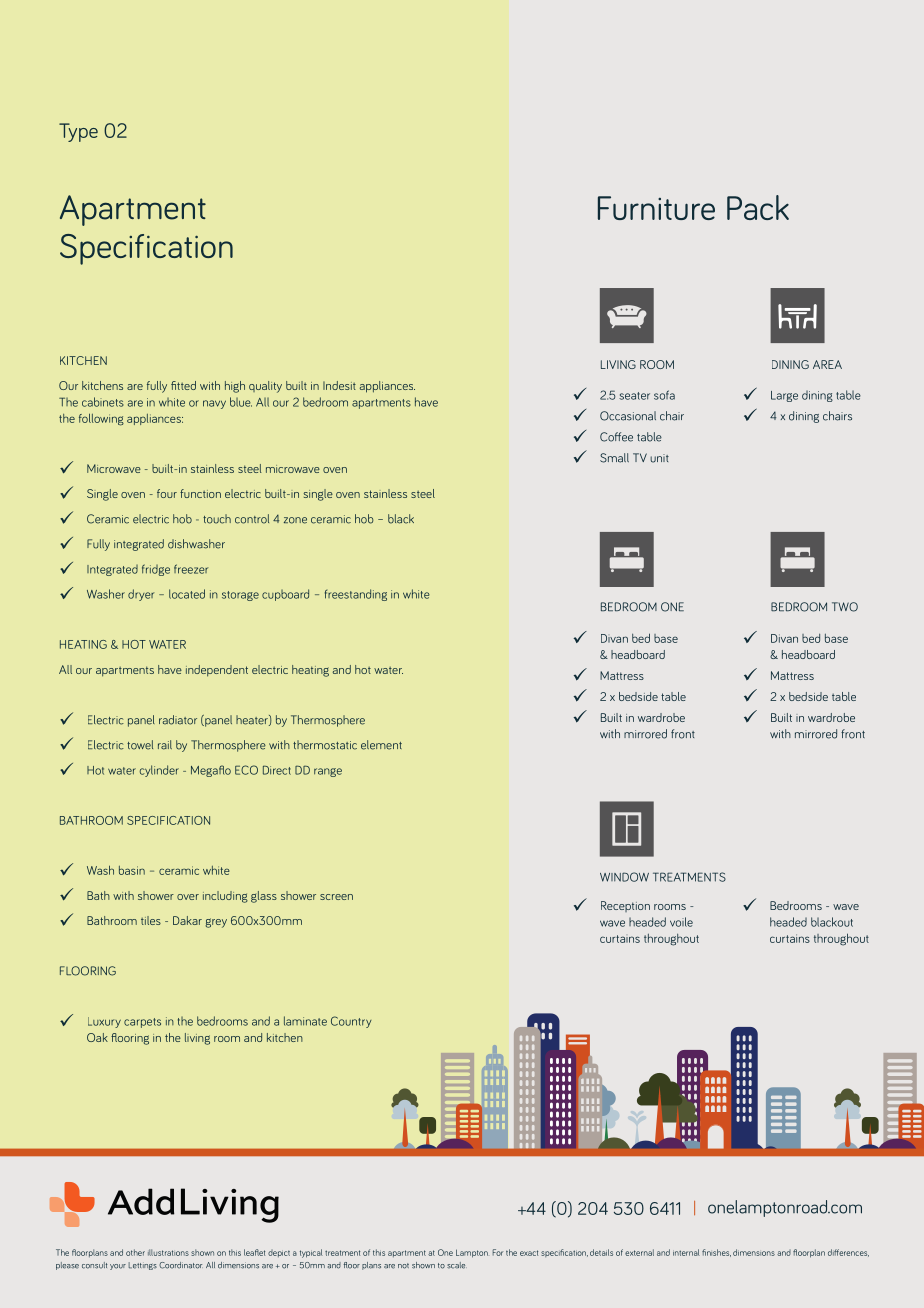  I want to click on Reception, so click(625, 906).
